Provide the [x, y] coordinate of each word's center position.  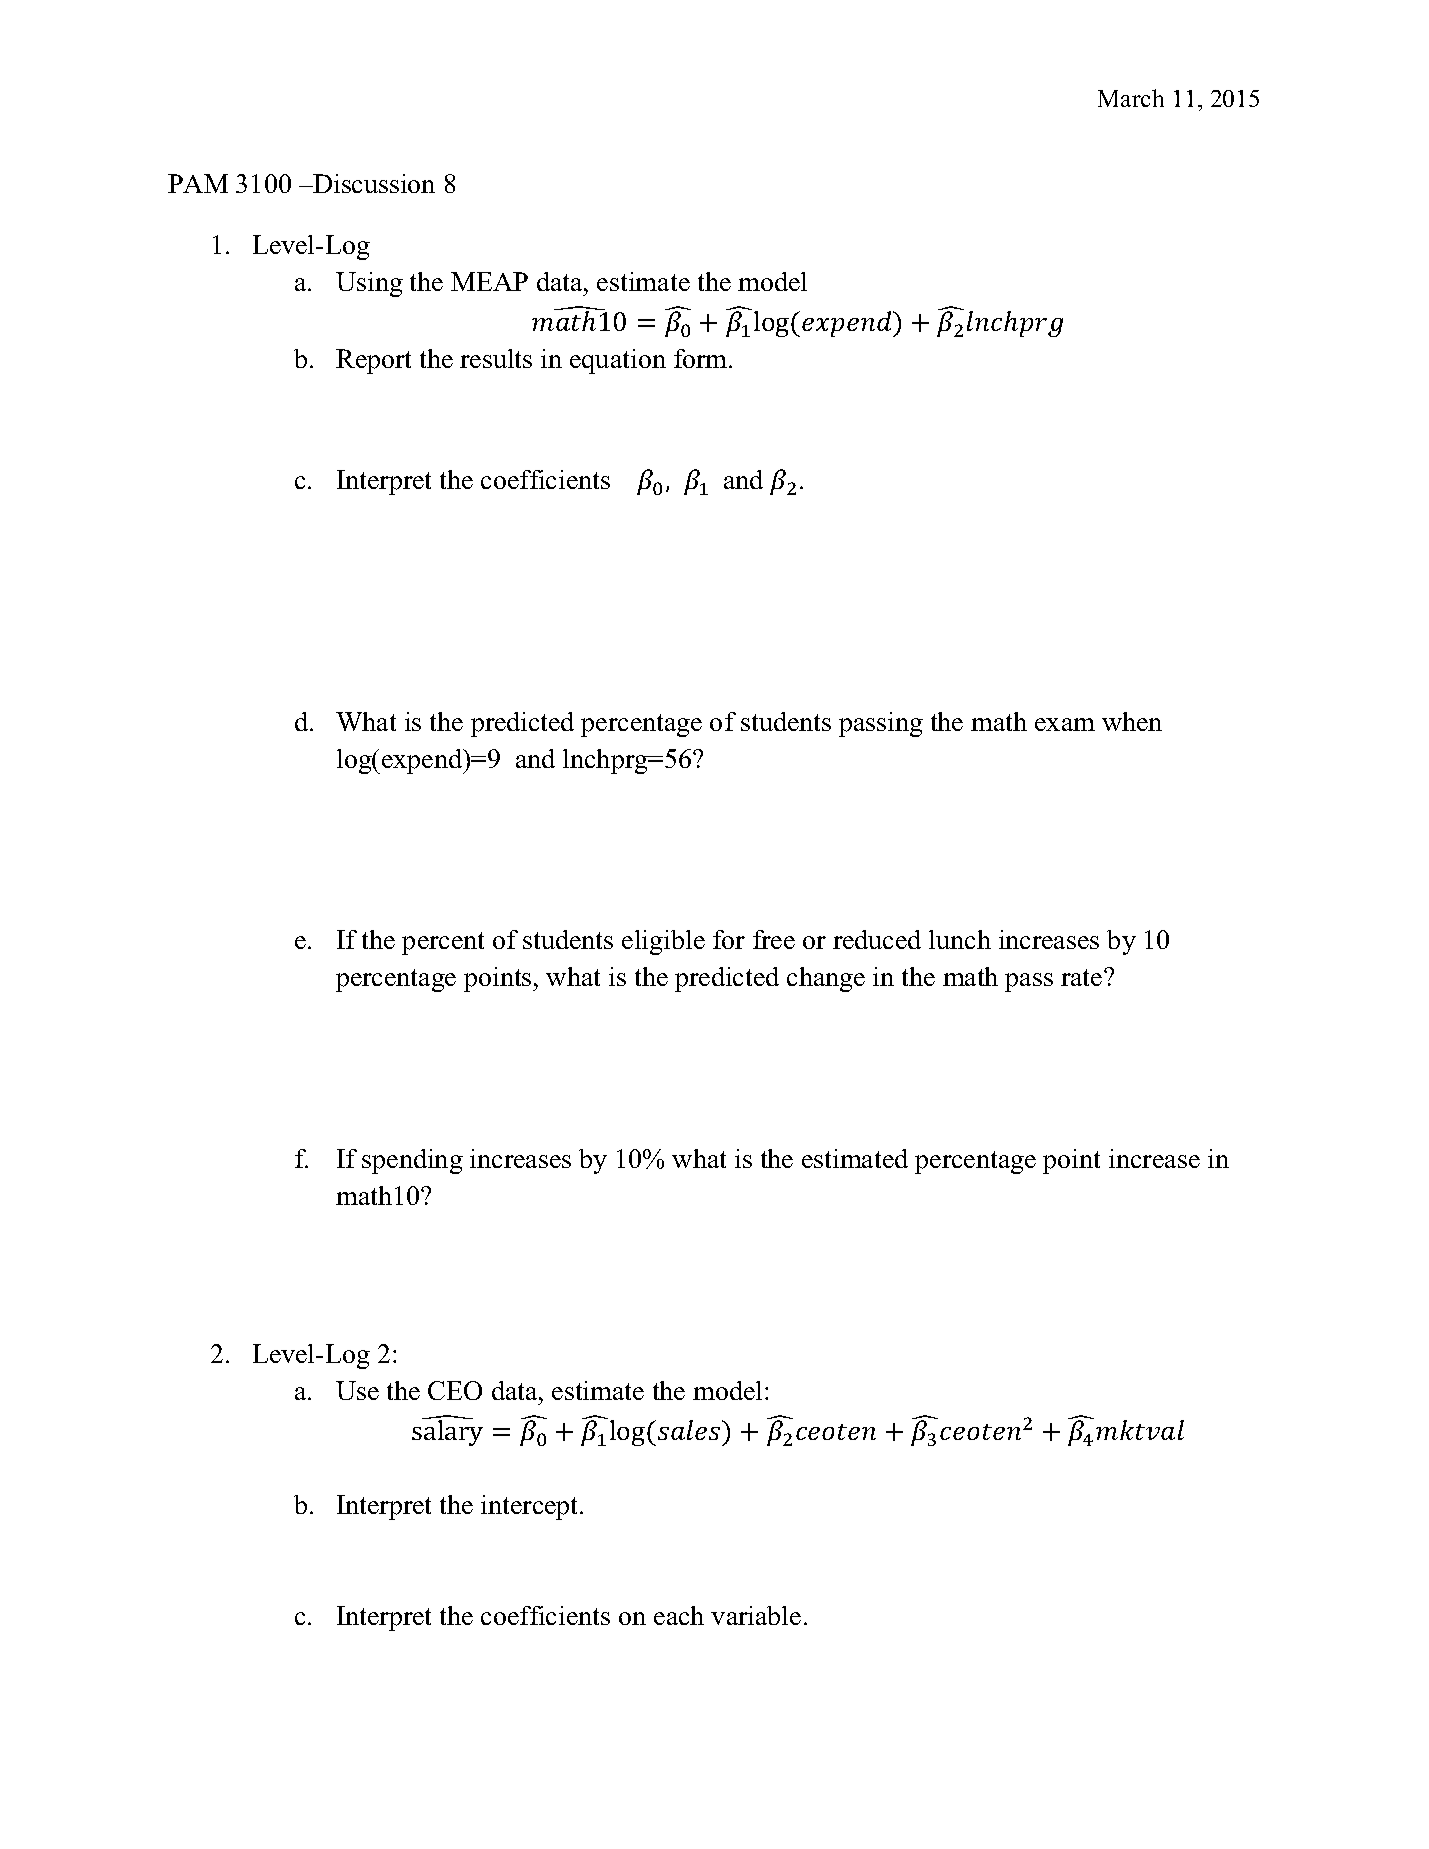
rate [1083, 977]
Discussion [373, 183]
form [702, 358]
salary [447, 1432]
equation [618, 361]
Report [373, 361]
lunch [960, 939]
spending [412, 1161]
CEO [455, 1390]
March [1131, 98]
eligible [663, 942]
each [679, 1615]
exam [1065, 724]
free [774, 939]
